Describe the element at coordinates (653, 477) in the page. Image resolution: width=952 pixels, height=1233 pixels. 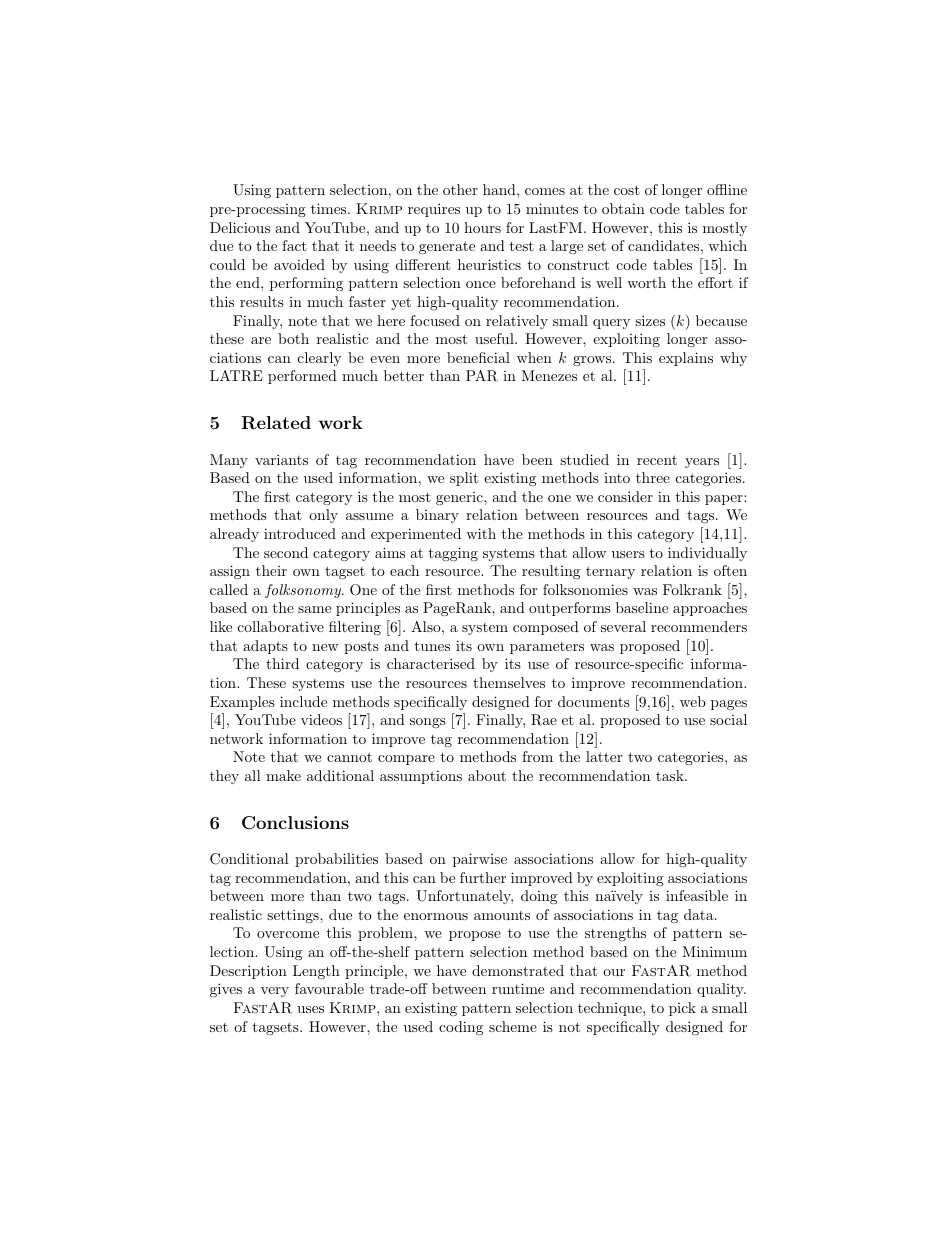
I see `three` at that location.
